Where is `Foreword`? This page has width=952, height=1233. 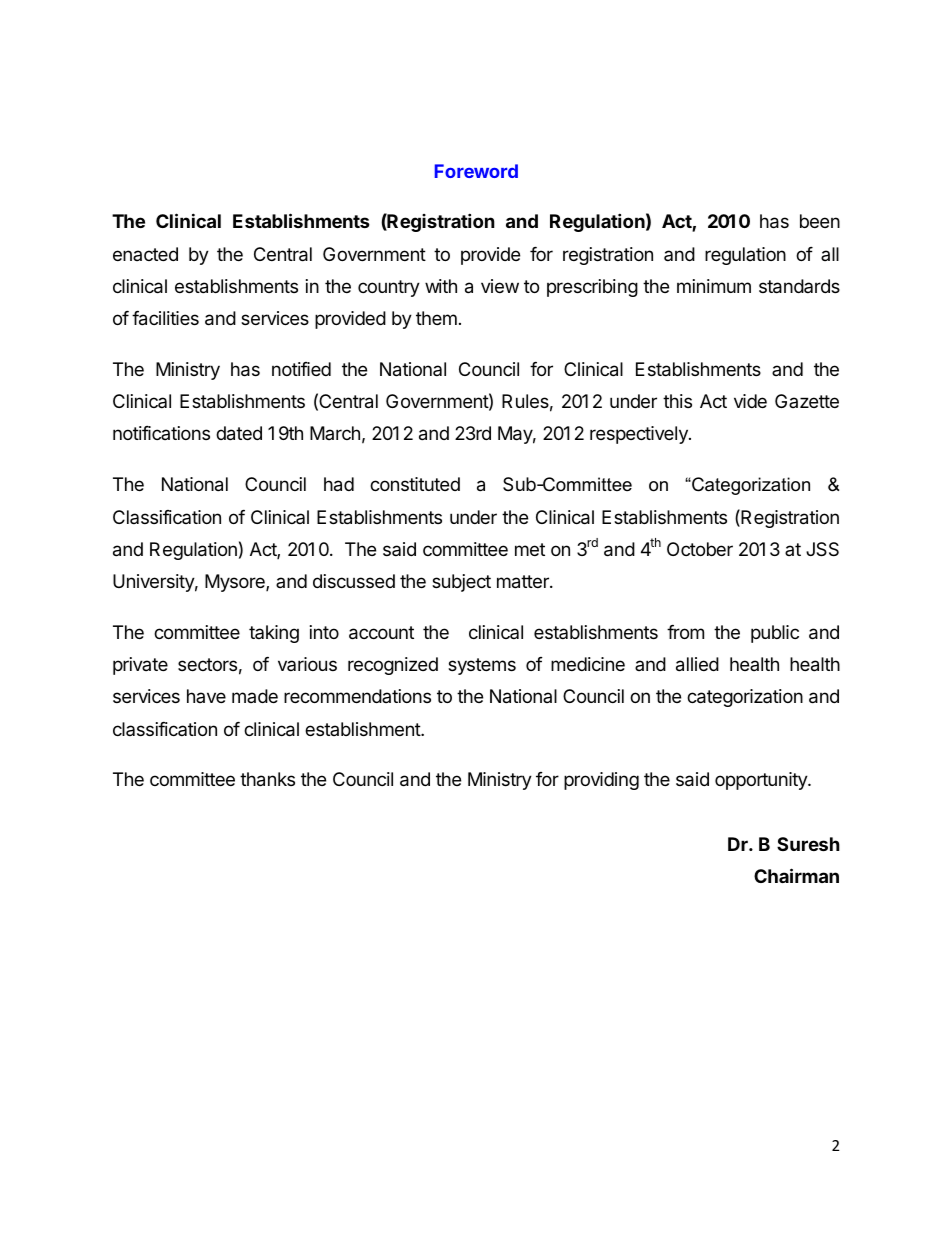 Foreword is located at coordinates (476, 171).
